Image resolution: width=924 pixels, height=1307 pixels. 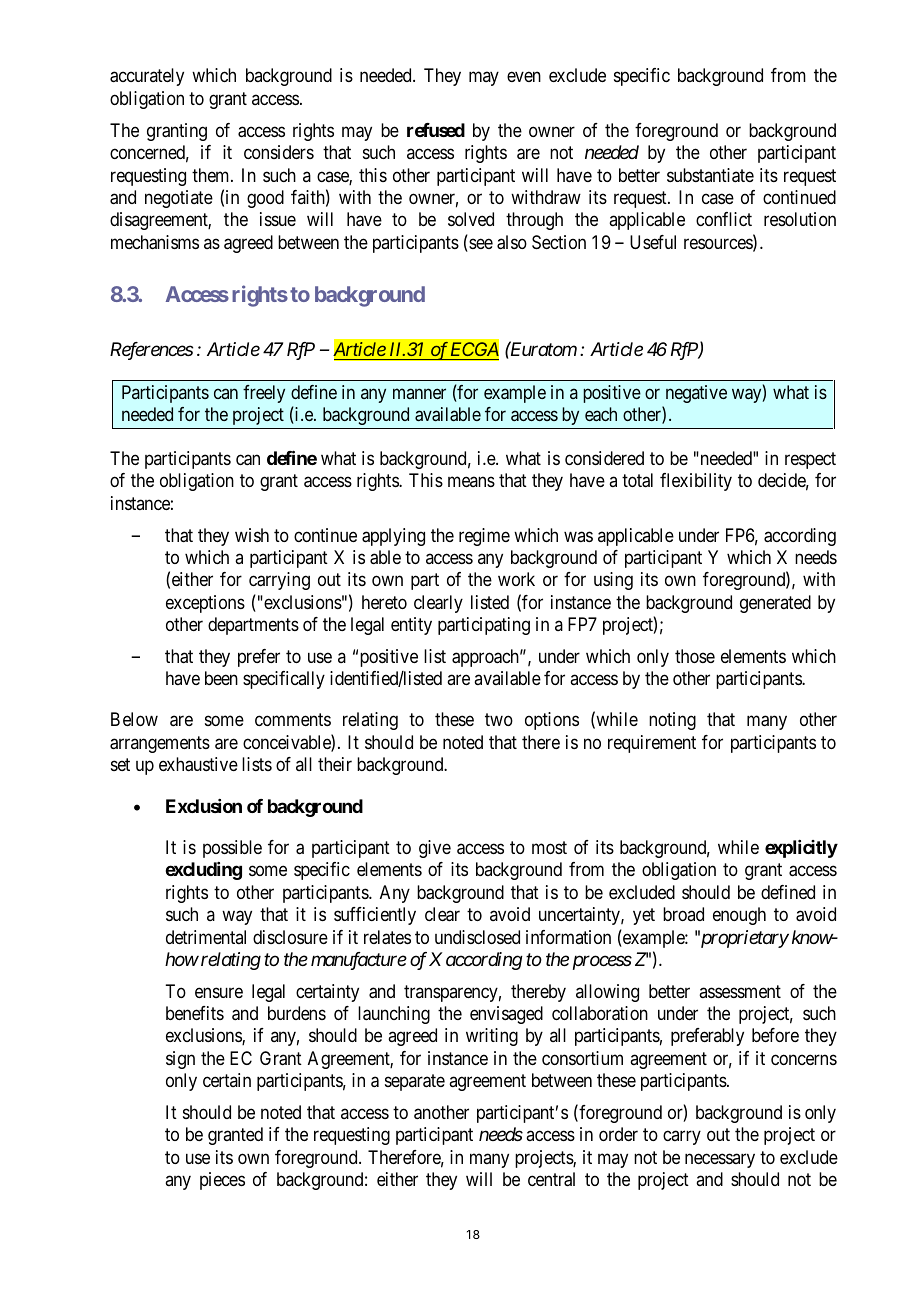 I want to click on freely, so click(x=264, y=394).
